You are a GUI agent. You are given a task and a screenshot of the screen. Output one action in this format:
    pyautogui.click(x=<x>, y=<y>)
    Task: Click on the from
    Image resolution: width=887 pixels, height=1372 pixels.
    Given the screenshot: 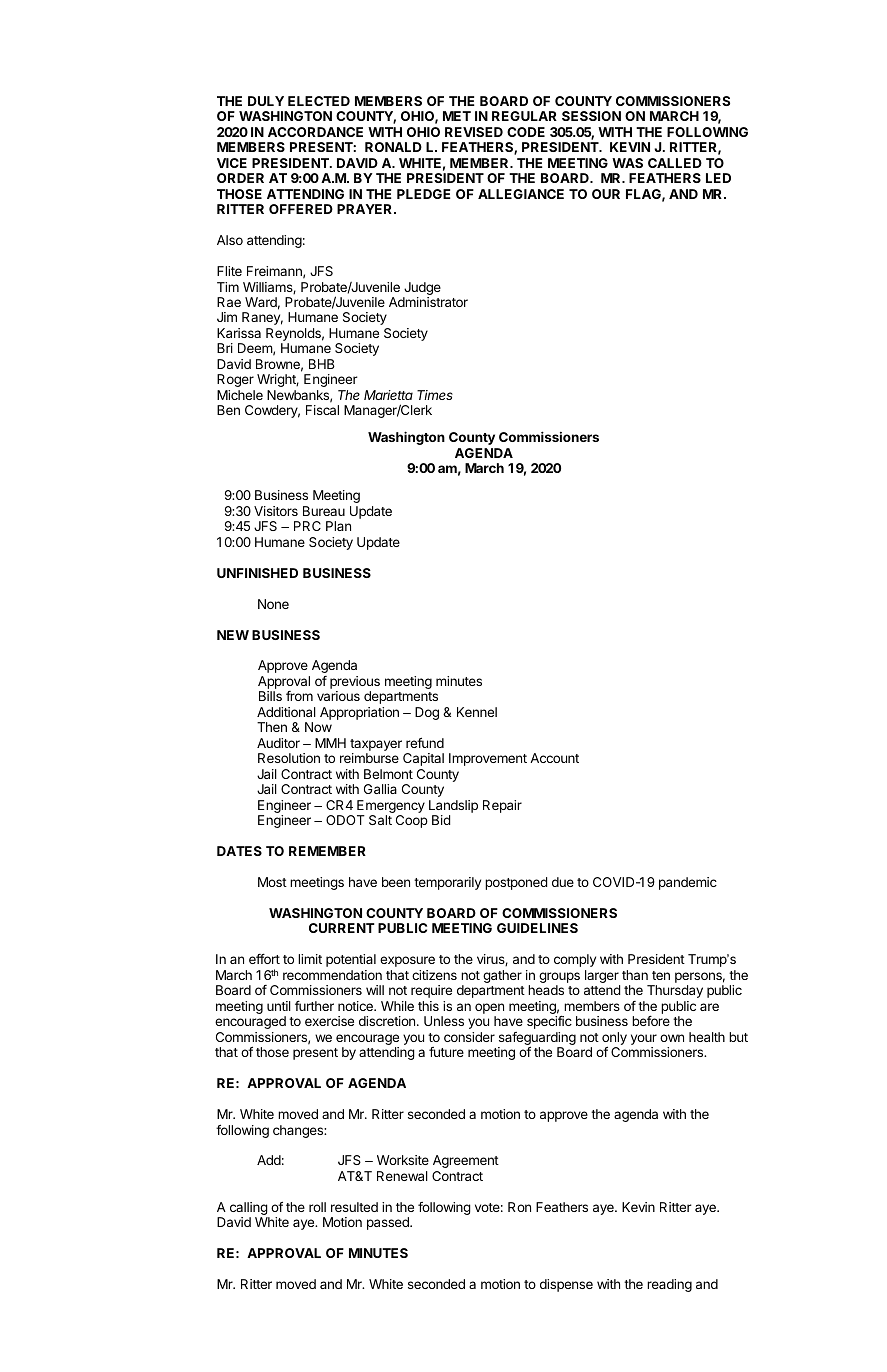 What is the action you would take?
    pyautogui.click(x=299, y=696)
